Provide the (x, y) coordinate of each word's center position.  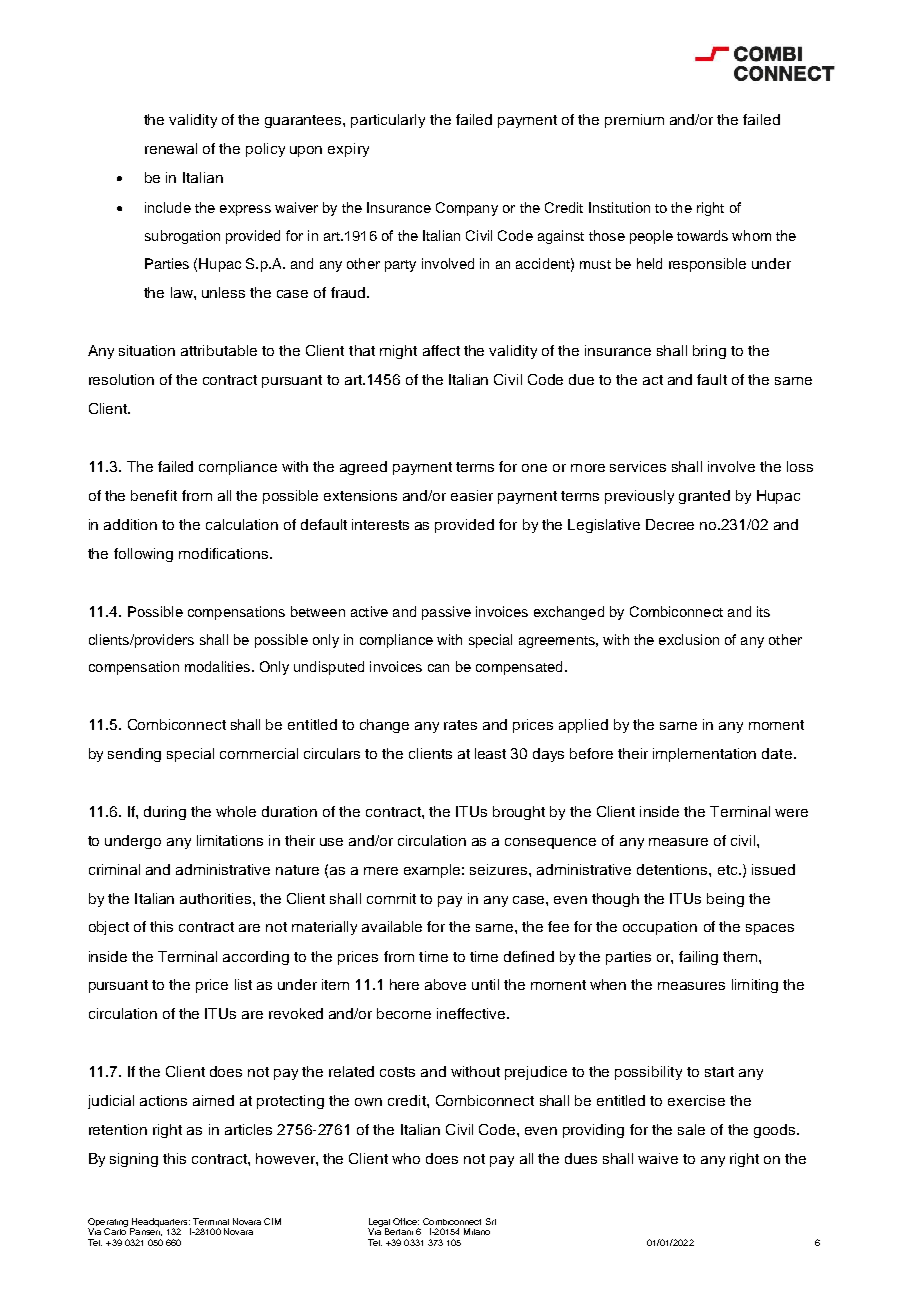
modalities (217, 666)
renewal (171, 148)
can (438, 668)
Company (467, 209)
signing (134, 1160)
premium (634, 121)
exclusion (689, 639)
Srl (491, 1221)
